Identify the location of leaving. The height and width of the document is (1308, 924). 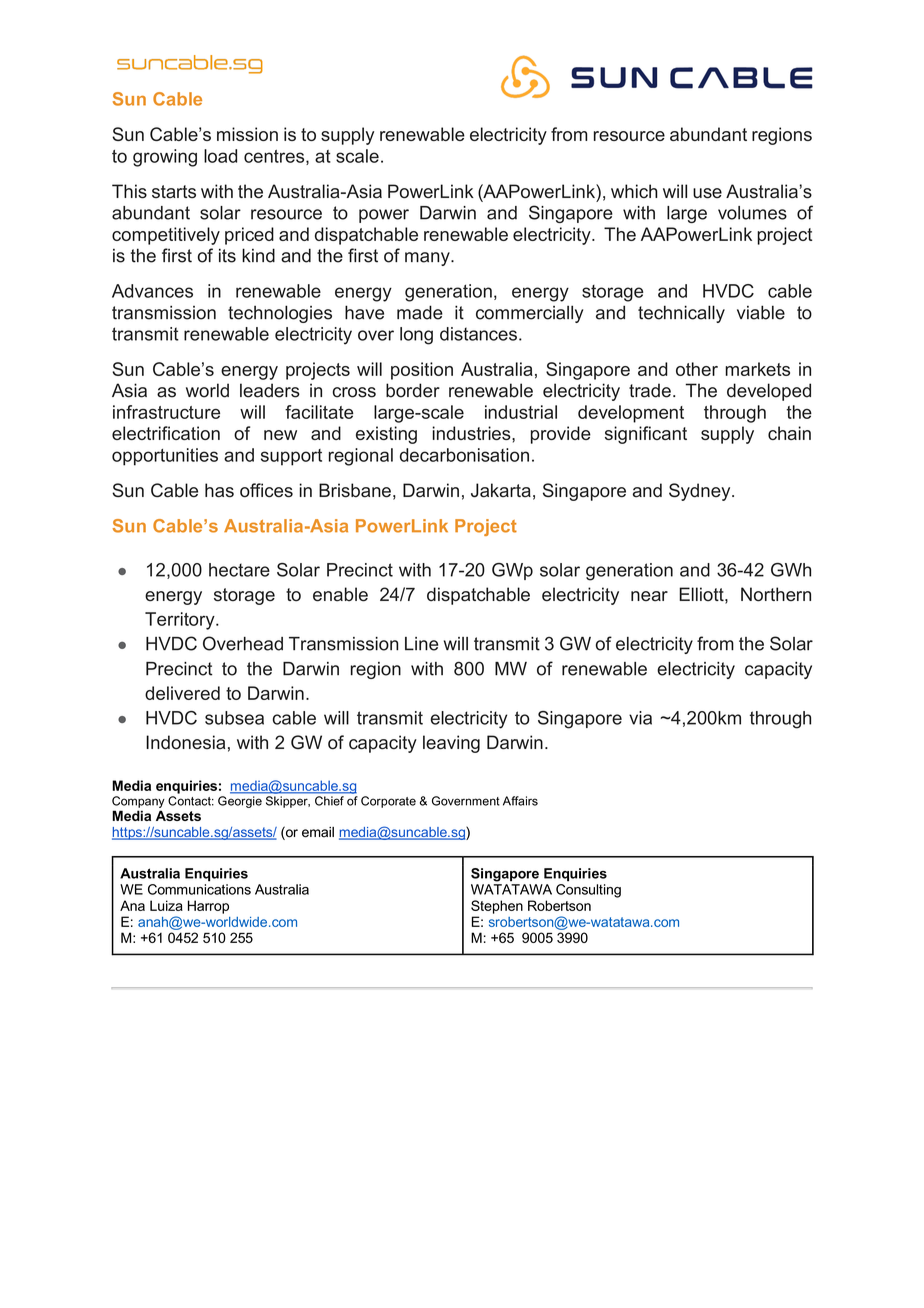
(451, 744).
